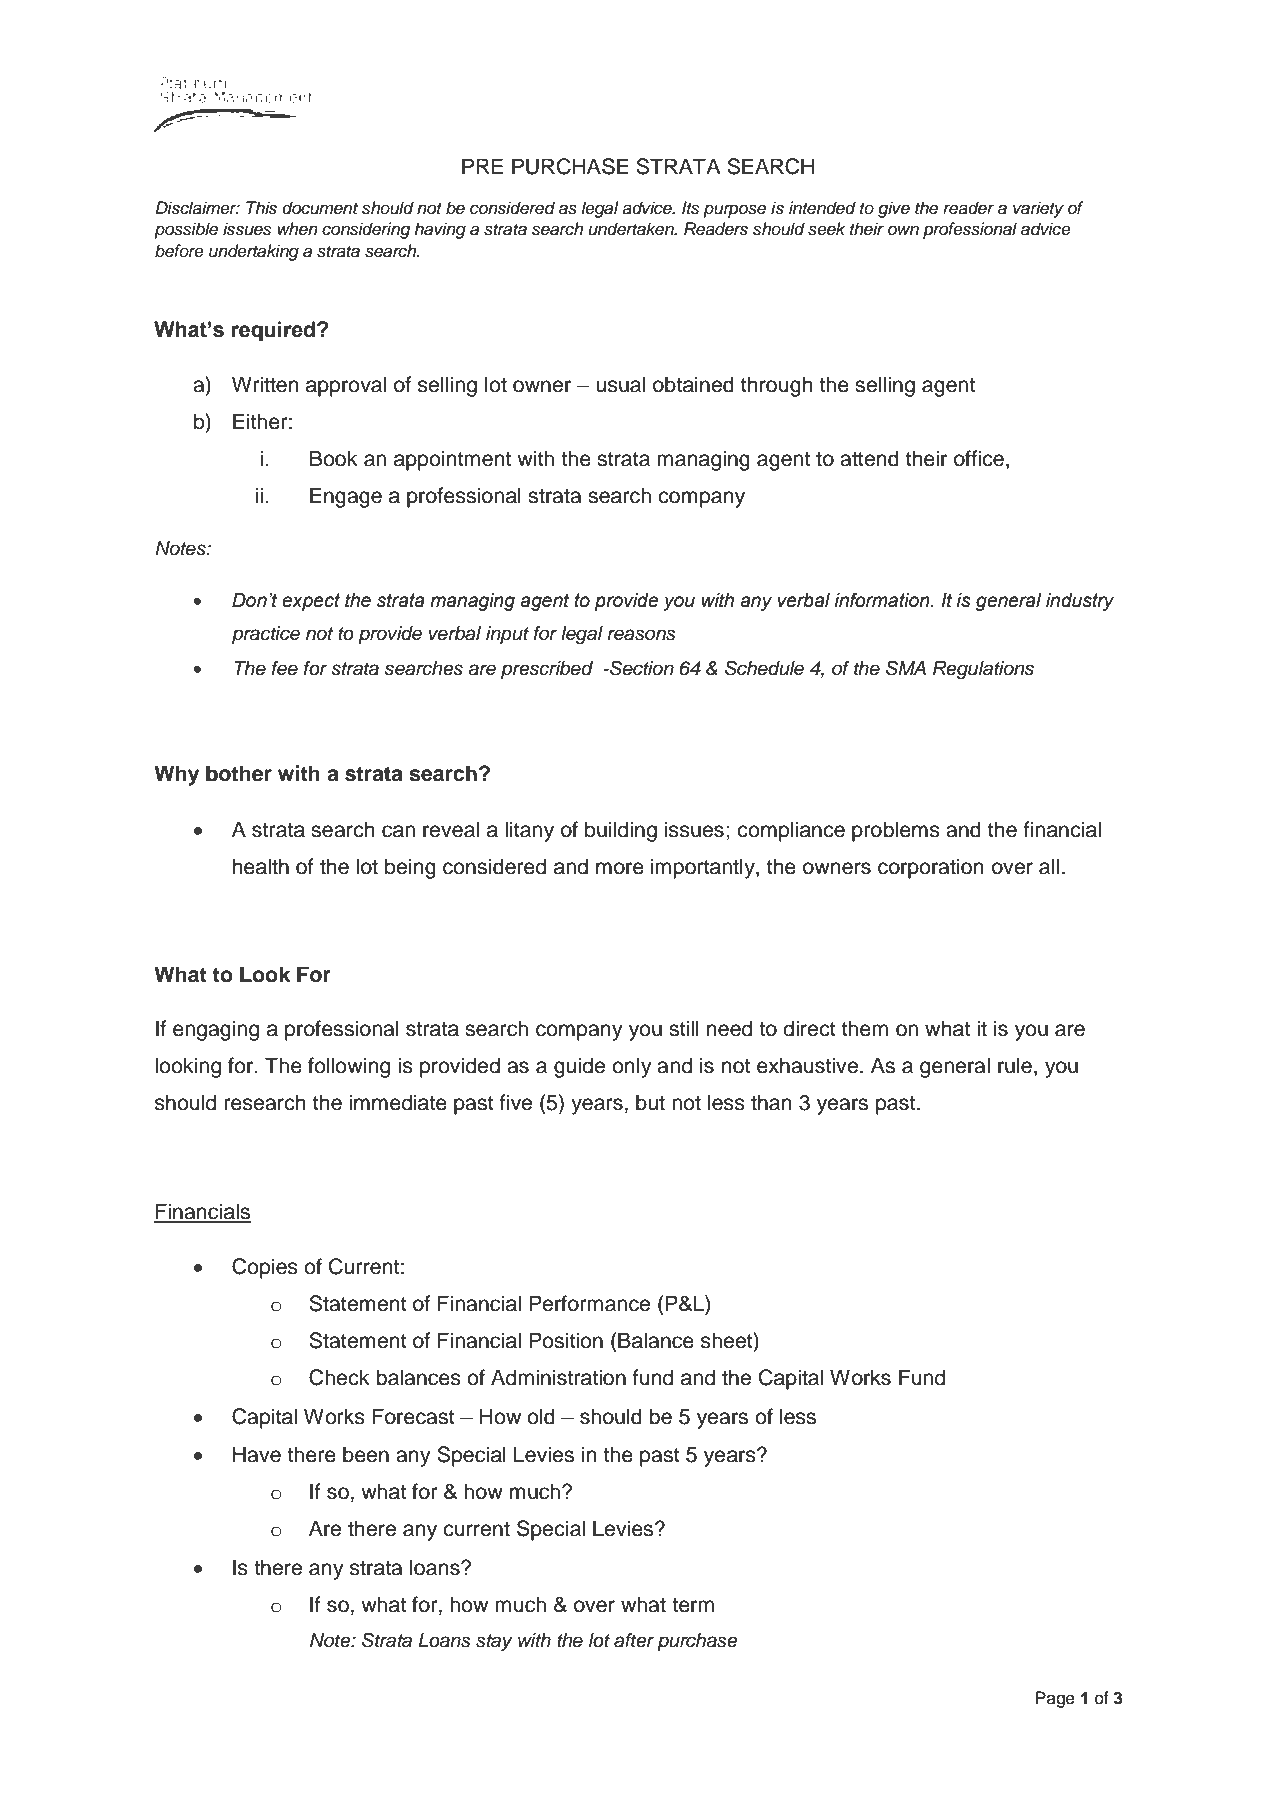 This image has height=1806, width=1277. Describe the element at coordinates (589, 1303) in the image. I see `Performance` at that location.
